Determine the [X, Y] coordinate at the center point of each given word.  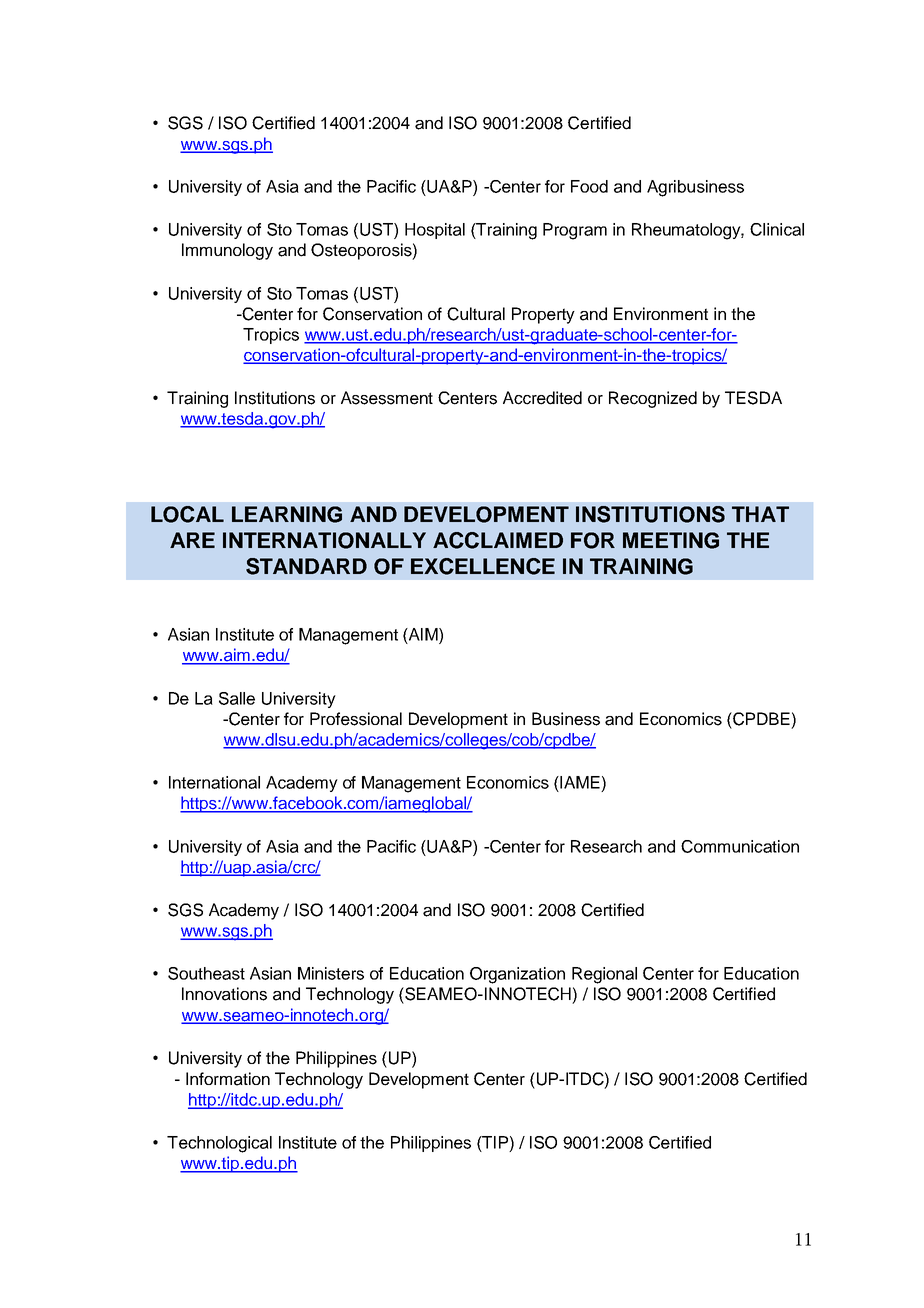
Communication [740, 846]
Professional [356, 719]
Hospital [435, 231]
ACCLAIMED [498, 540]
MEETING [671, 540]
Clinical [777, 229]
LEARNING [287, 514]
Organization [517, 975]
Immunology [227, 251]
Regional [604, 975]
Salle [237, 698]
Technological [219, 1144]
